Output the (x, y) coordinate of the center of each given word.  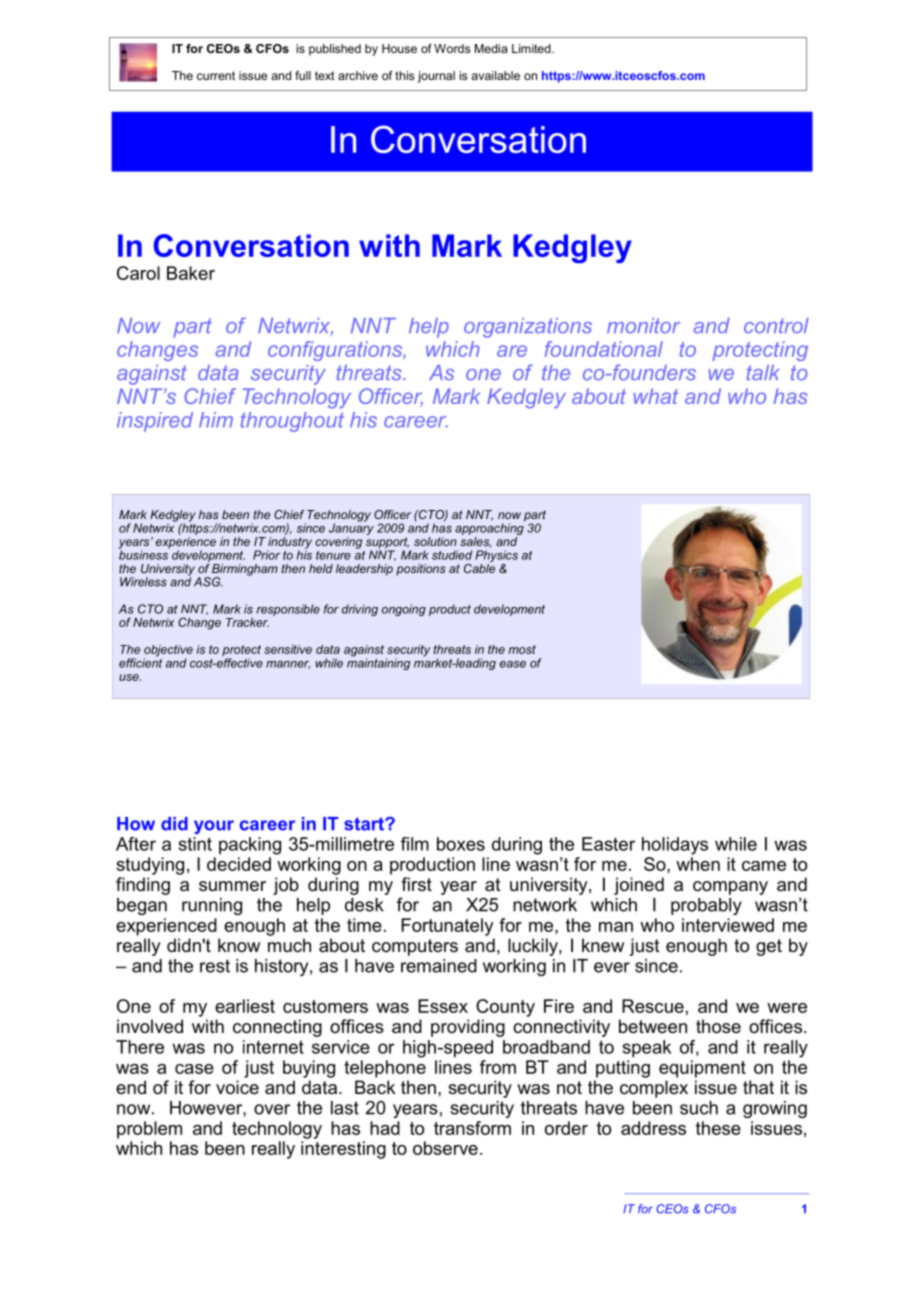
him (216, 420)
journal (436, 77)
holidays (675, 846)
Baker (191, 273)
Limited (532, 48)
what (655, 396)
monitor (643, 325)
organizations (528, 328)
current (216, 75)
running (212, 906)
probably (706, 906)
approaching (490, 529)
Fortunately (447, 927)
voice (237, 1087)
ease (513, 664)
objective (168, 652)
